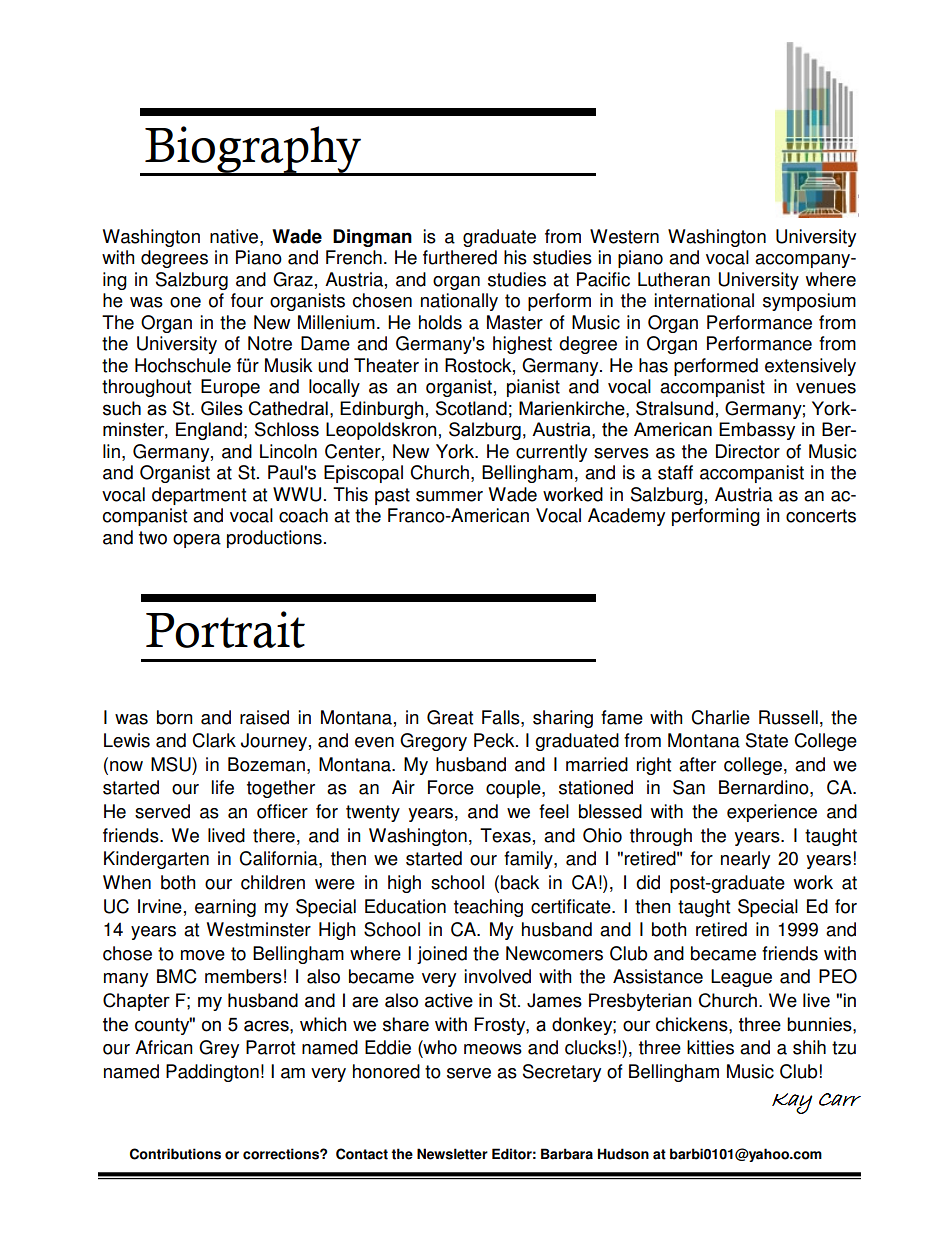 Image resolution: width=952 pixels, height=1233 pixels. What do you see at coordinates (449, 496) in the image?
I see `summer` at bounding box center [449, 496].
